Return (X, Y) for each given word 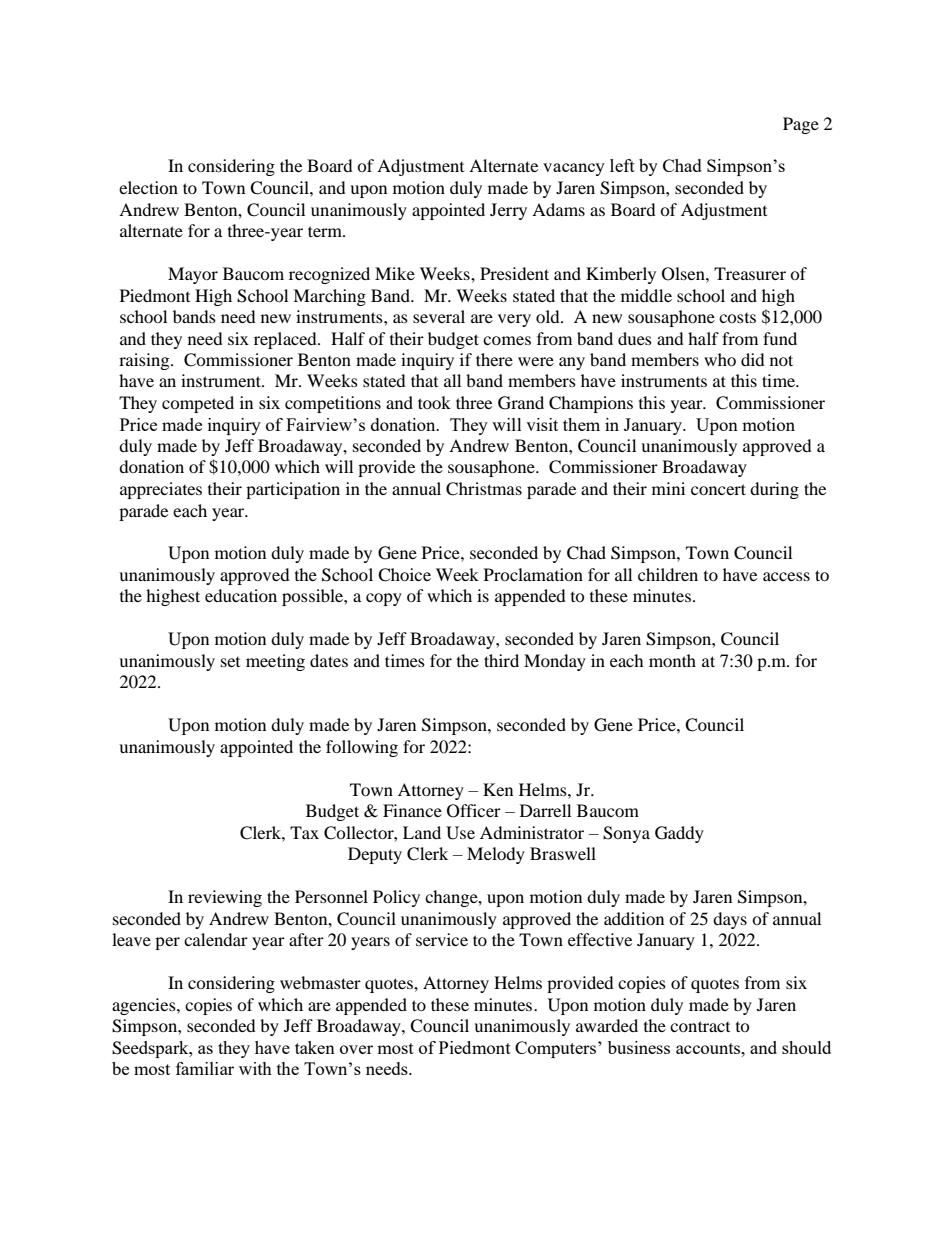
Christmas (484, 489)
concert (718, 489)
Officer (474, 811)
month (672, 660)
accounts (709, 1048)
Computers (557, 1049)
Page (801, 125)
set (230, 662)
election (148, 187)
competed (198, 404)
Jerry (508, 211)
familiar (205, 1068)
